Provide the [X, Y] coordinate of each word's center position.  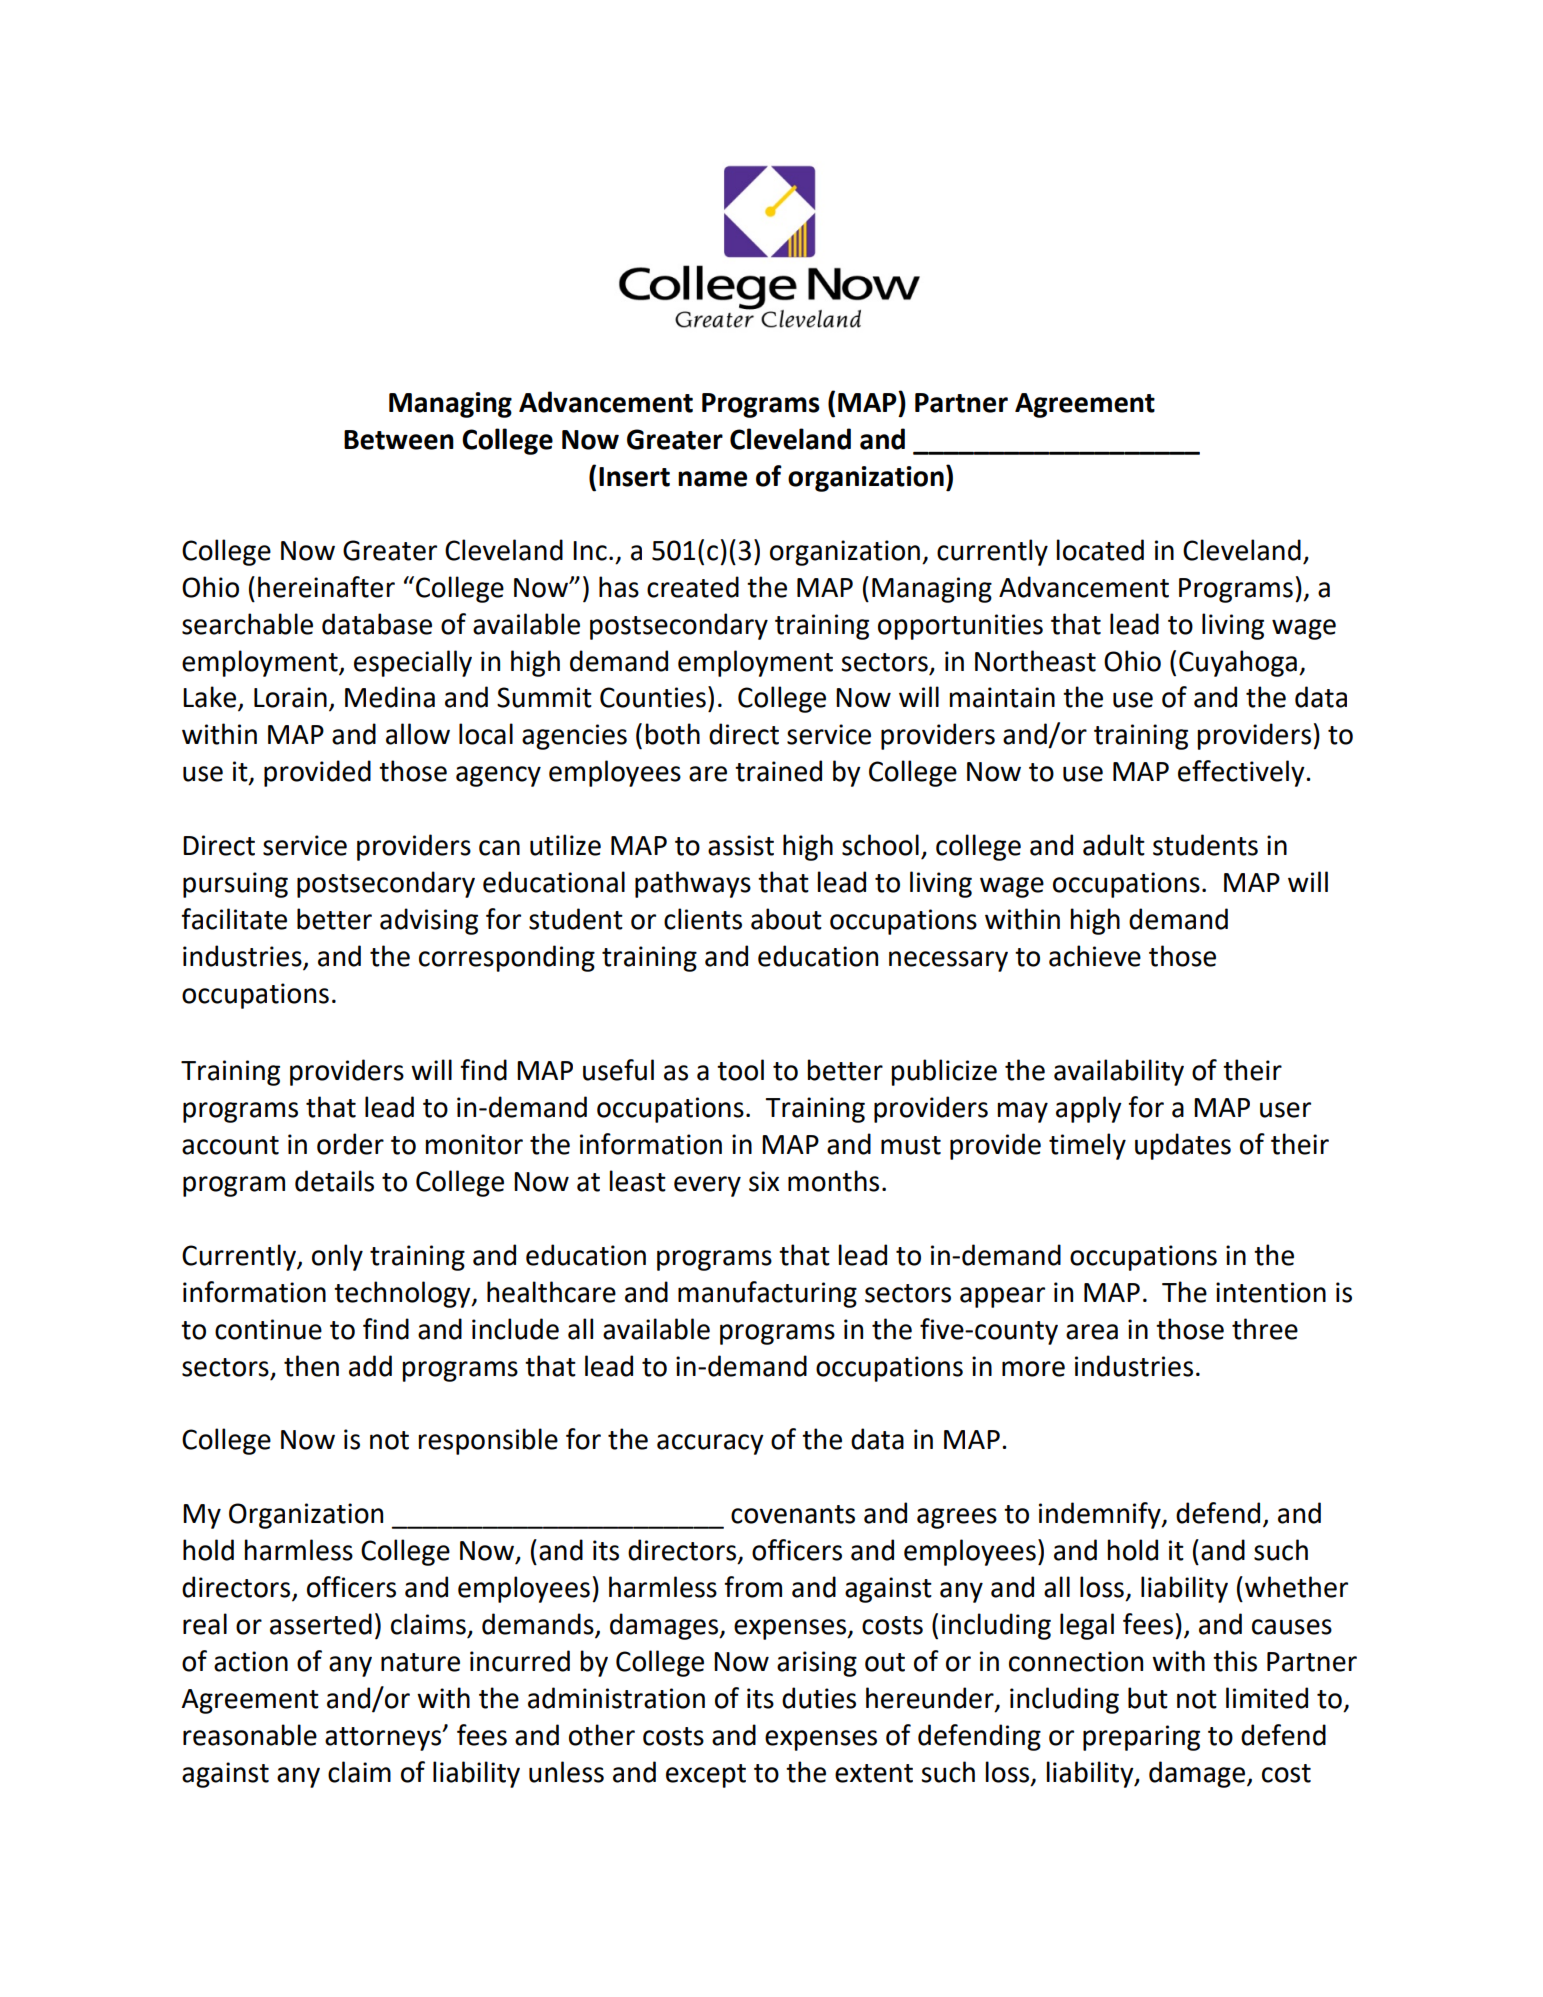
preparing [1141, 1738]
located [1100, 550]
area [1092, 1332]
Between [399, 440]
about [786, 919]
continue [268, 1329]
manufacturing [767, 1294]
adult [1114, 845]
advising [429, 921]
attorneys [384, 1739]
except [706, 1776]
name [712, 479]
